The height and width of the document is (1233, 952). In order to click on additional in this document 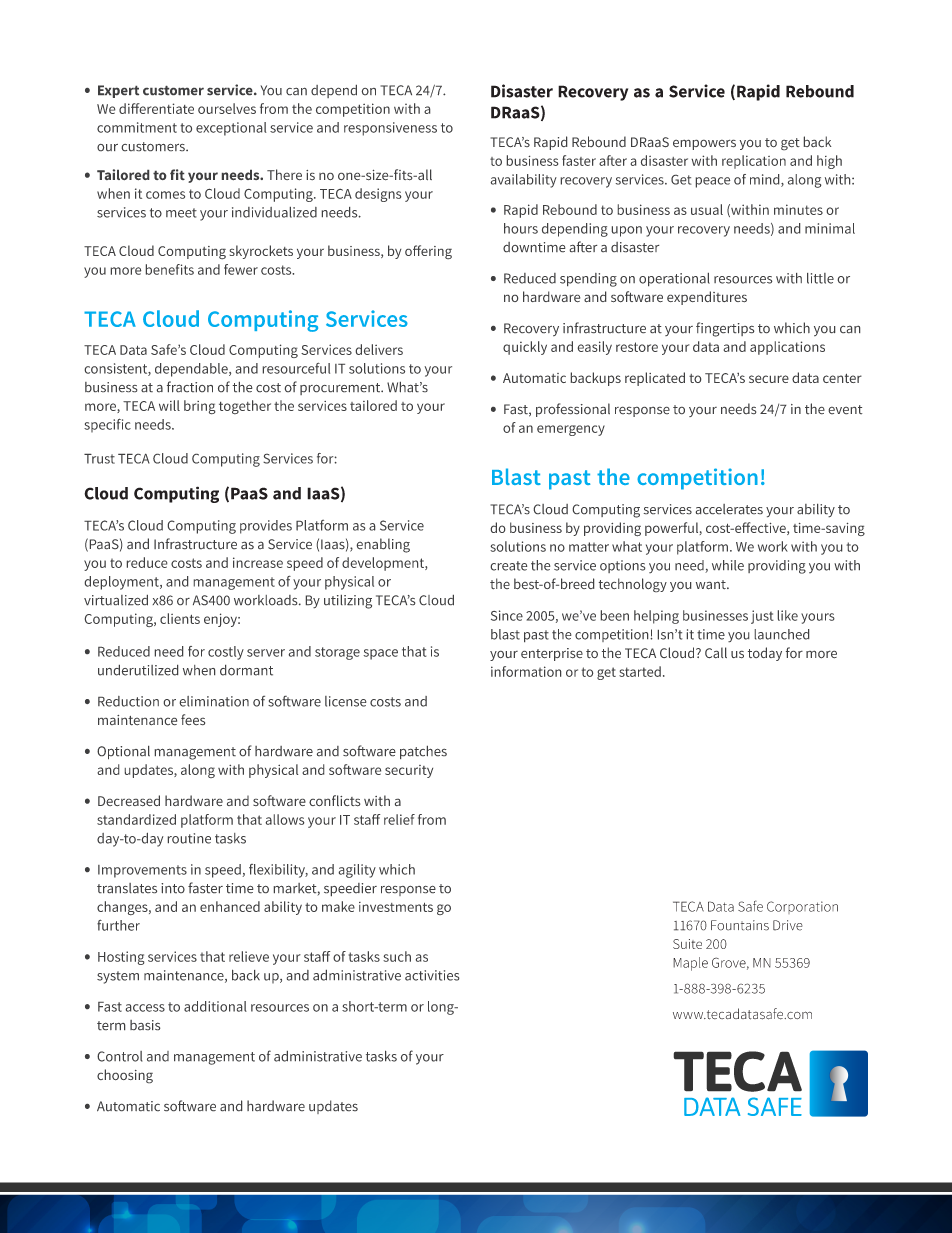, I will do `click(215, 1006)`.
